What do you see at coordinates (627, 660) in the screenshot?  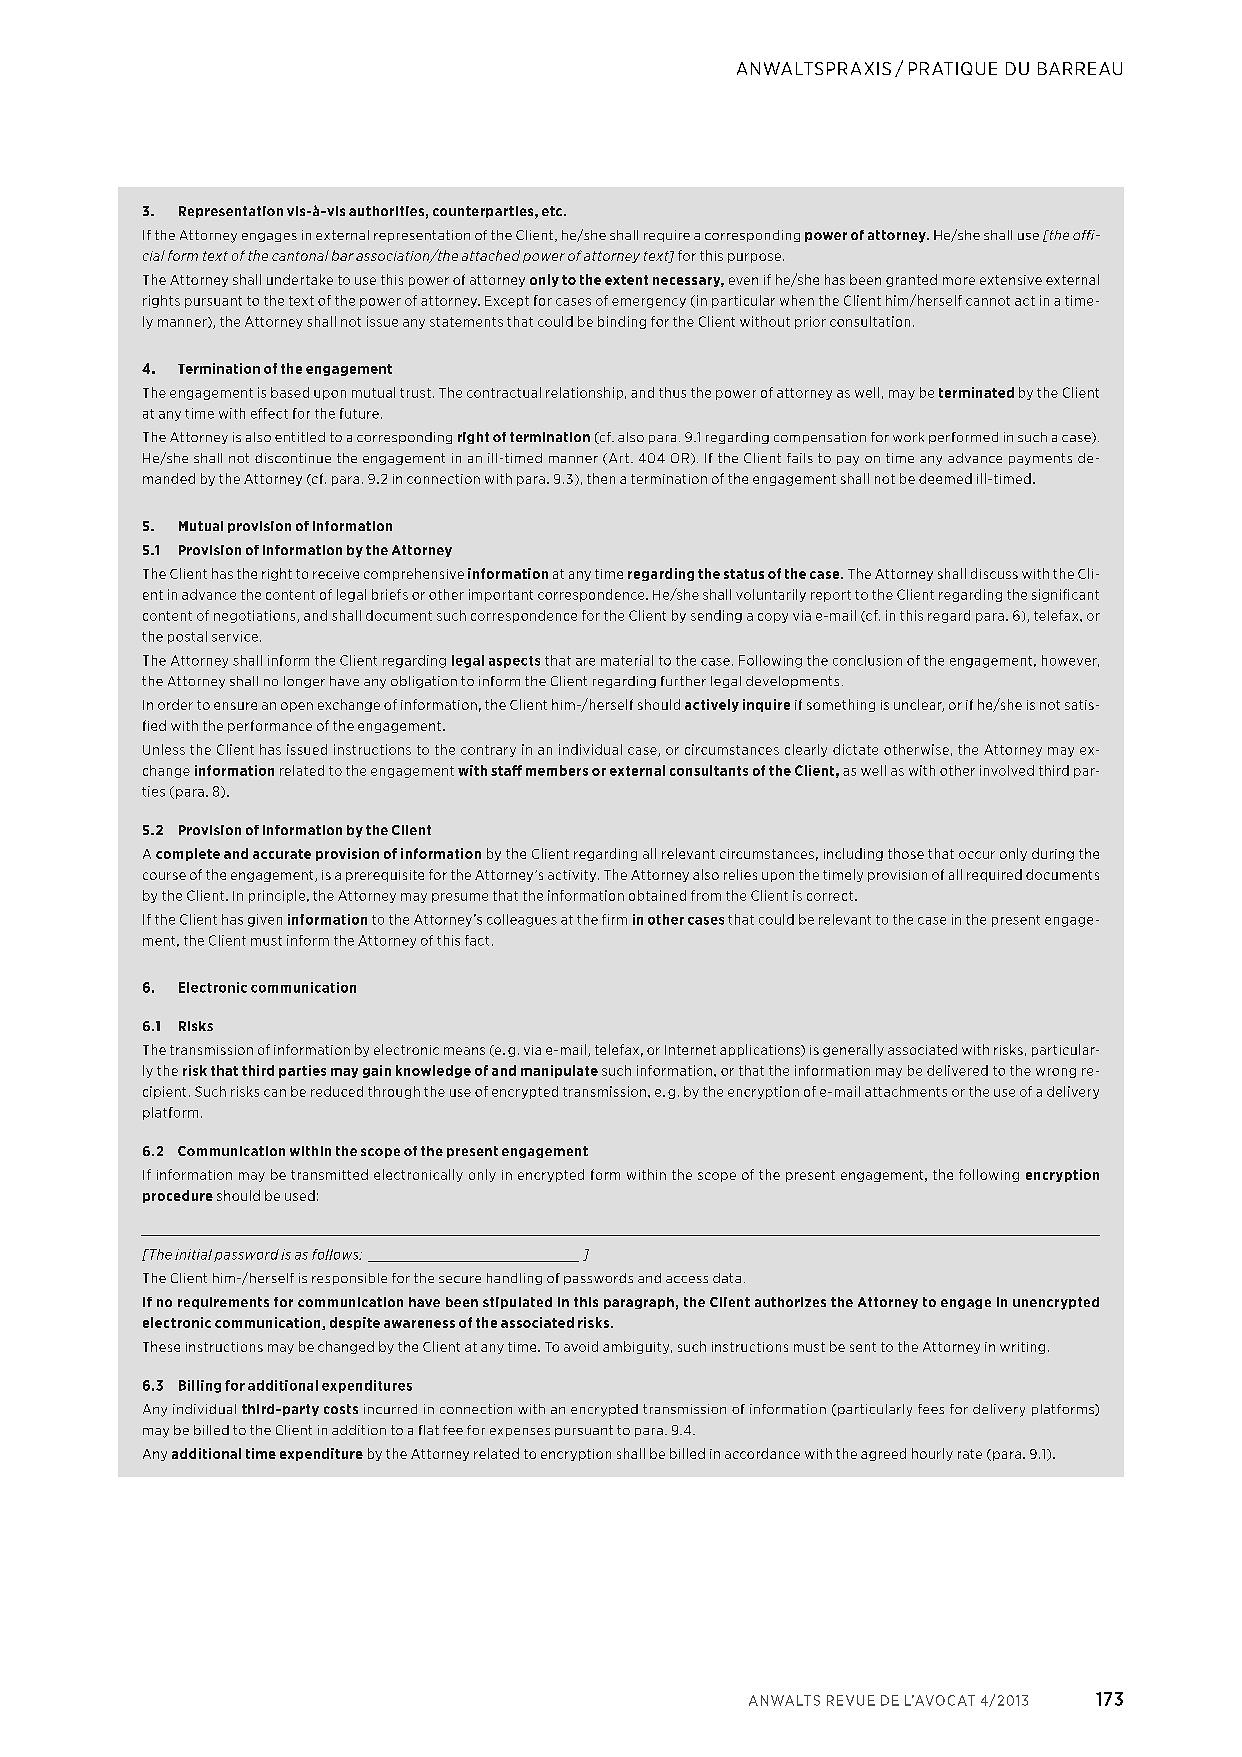 I see `material` at bounding box center [627, 660].
